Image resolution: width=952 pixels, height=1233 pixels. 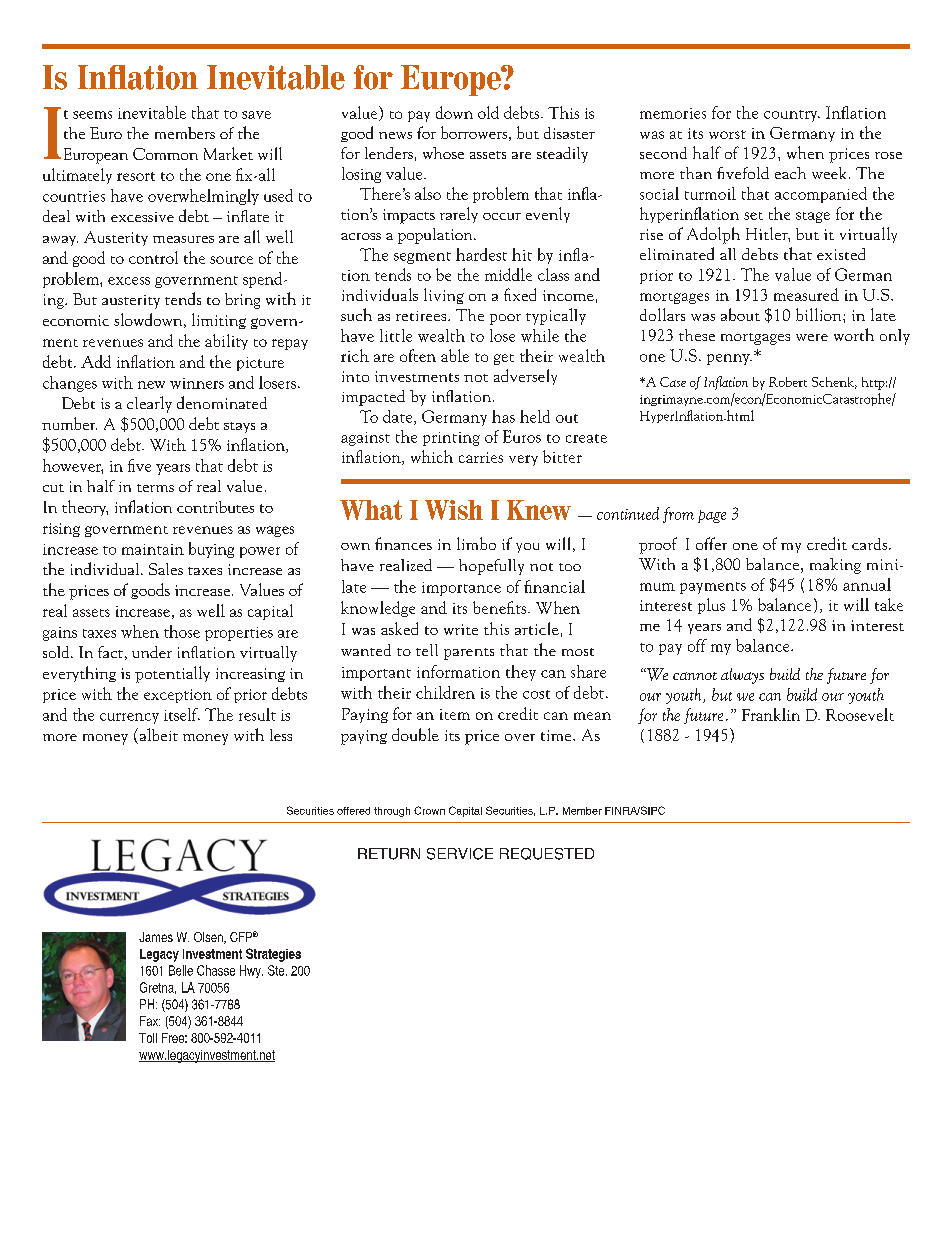 What do you see at coordinates (792, 116) in the screenshot?
I see `country` at bounding box center [792, 116].
